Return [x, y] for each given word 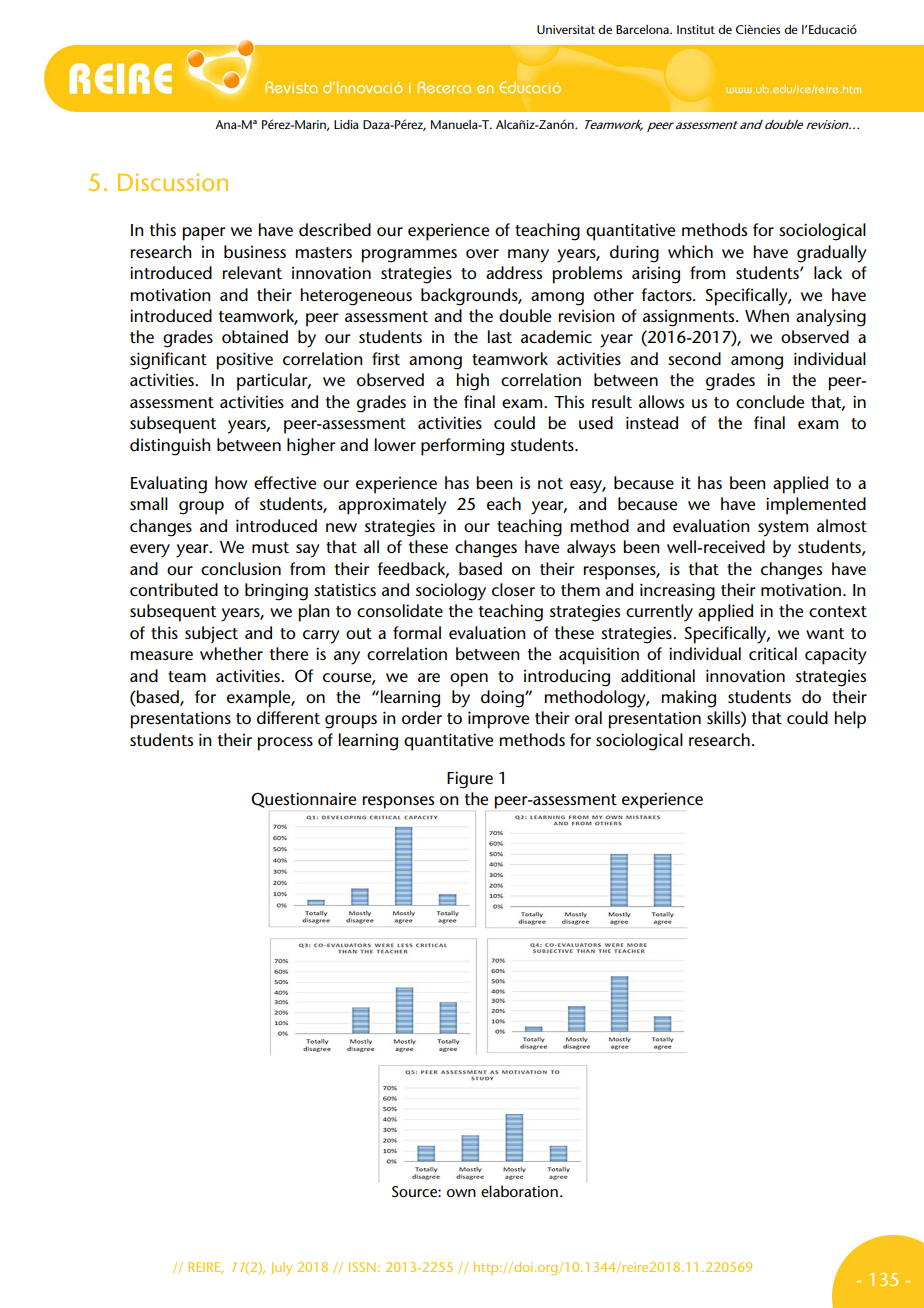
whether [231, 653]
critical [773, 653]
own [461, 1193]
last [500, 336]
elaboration [519, 1191]
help [850, 720]
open [469, 680]
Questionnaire [303, 800]
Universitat [566, 29]
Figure [470, 780]
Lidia [346, 124]
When [767, 315]
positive [245, 361]
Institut [696, 29]
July [281, 1268]
